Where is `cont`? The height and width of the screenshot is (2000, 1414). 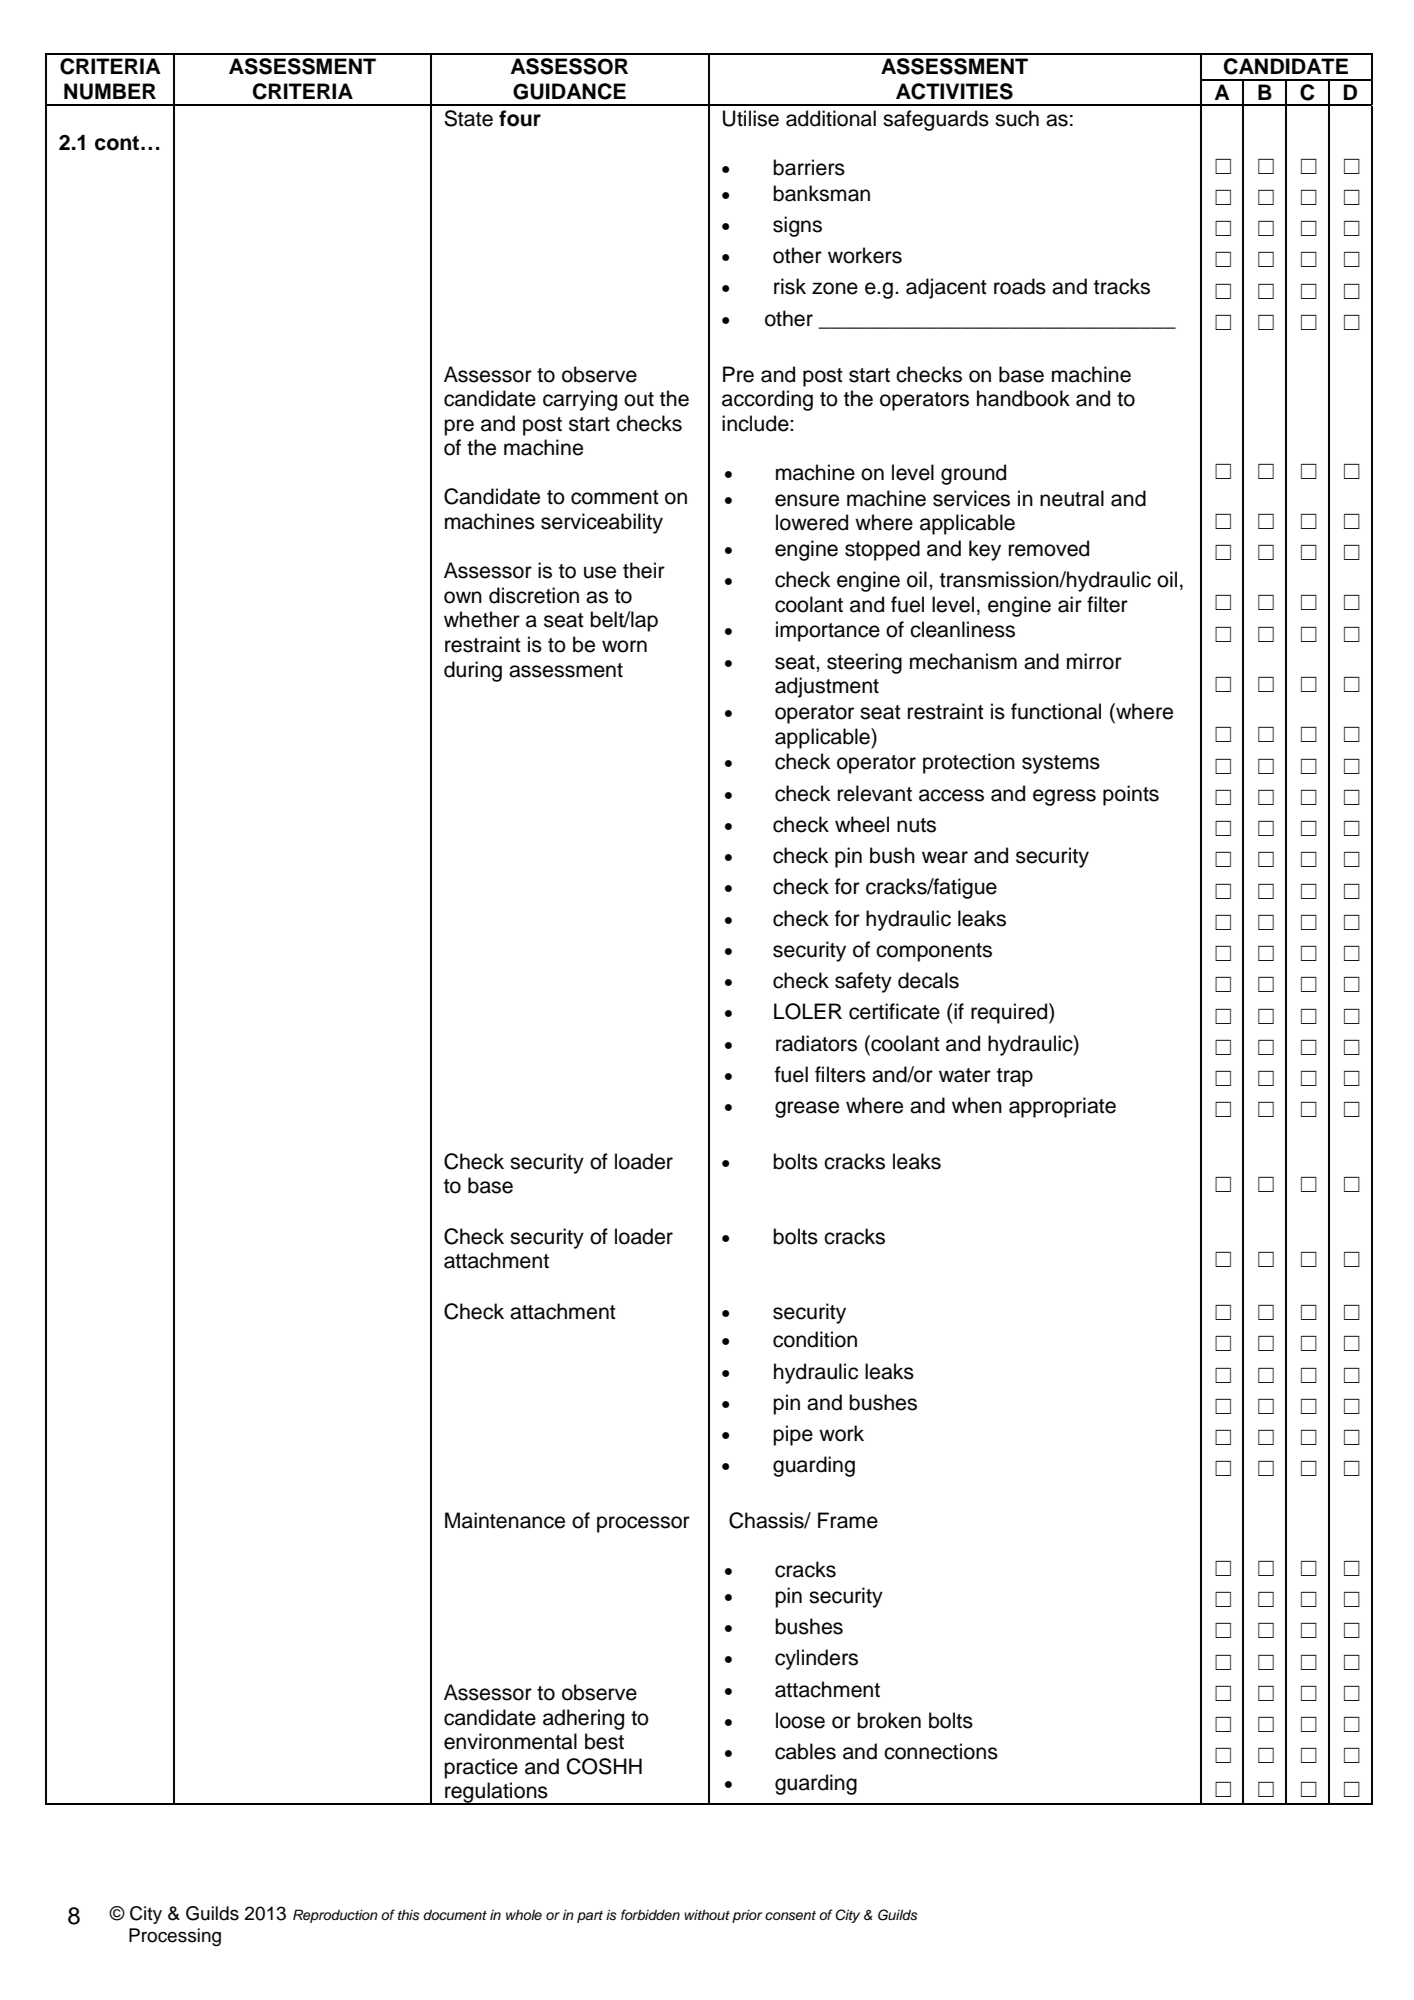
cont is located at coordinates (118, 143).
